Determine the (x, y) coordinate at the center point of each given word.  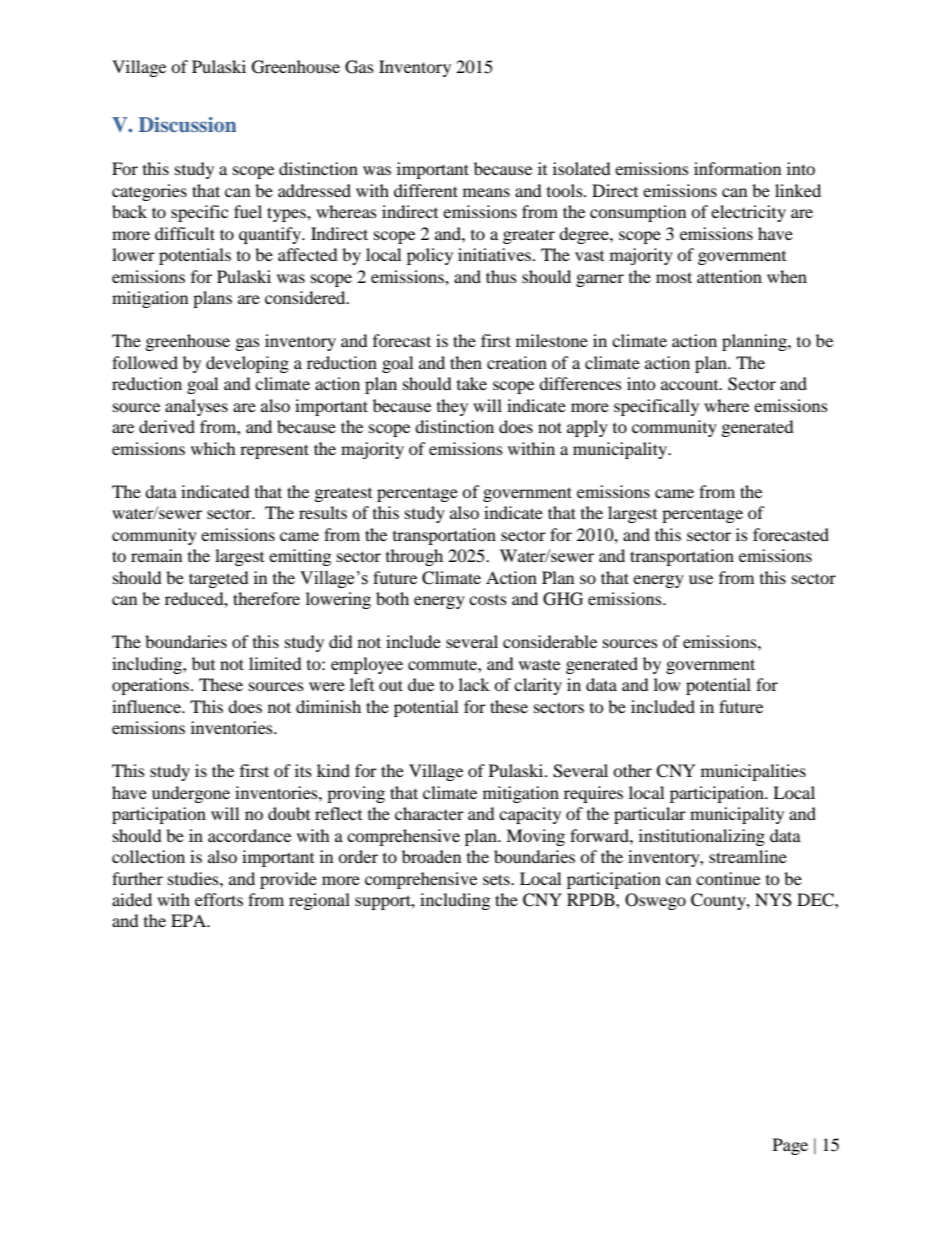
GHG (563, 599)
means (486, 192)
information (737, 168)
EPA (189, 920)
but (203, 663)
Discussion (187, 124)
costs (488, 600)
